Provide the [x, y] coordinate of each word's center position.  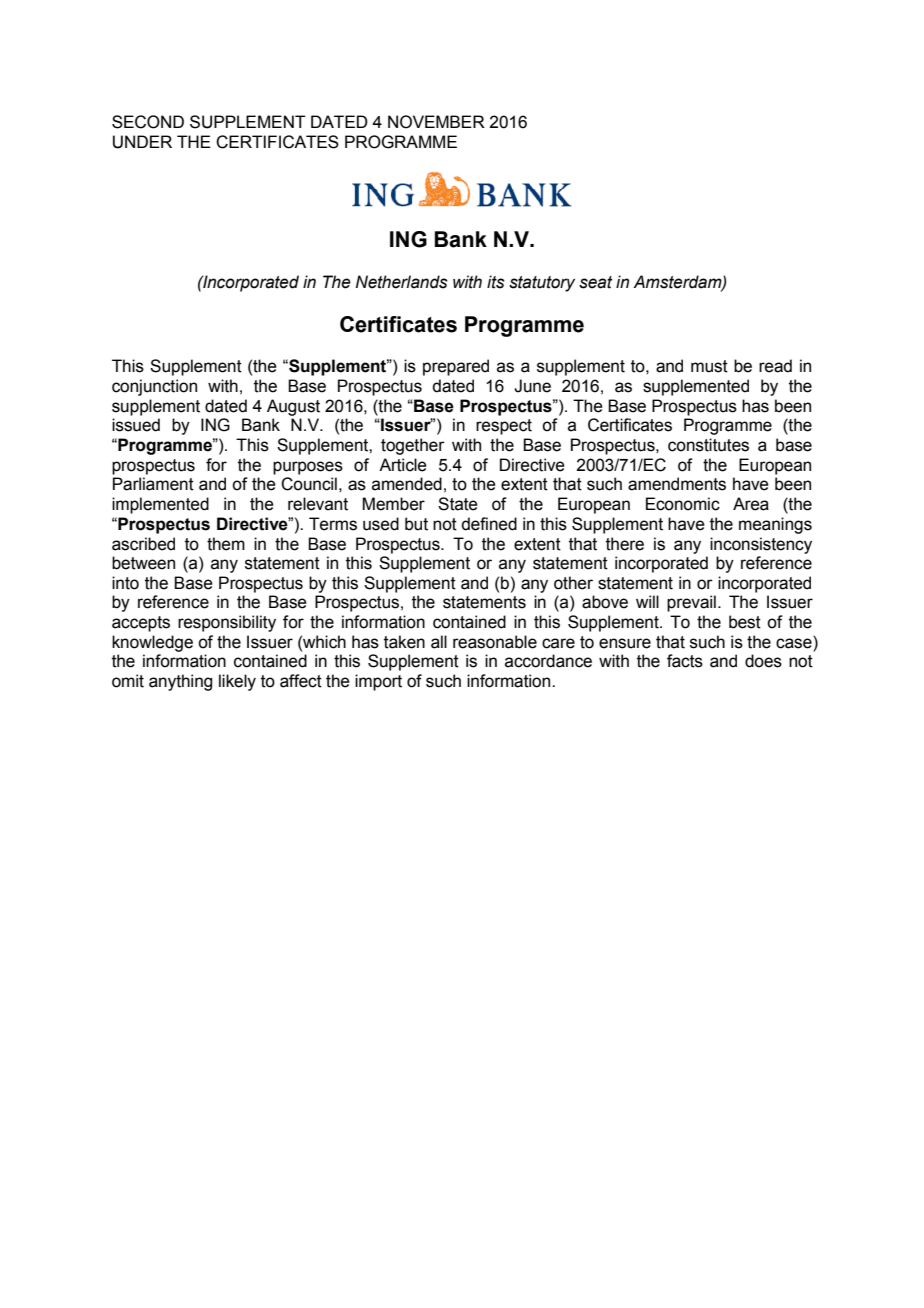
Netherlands [402, 282]
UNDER [142, 142]
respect [504, 427]
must [709, 366]
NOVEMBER [436, 122]
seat [596, 282]
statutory [542, 284]
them [226, 544]
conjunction [154, 387]
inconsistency [761, 545]
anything [180, 682]
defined [489, 524]
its [496, 282]
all [439, 642]
